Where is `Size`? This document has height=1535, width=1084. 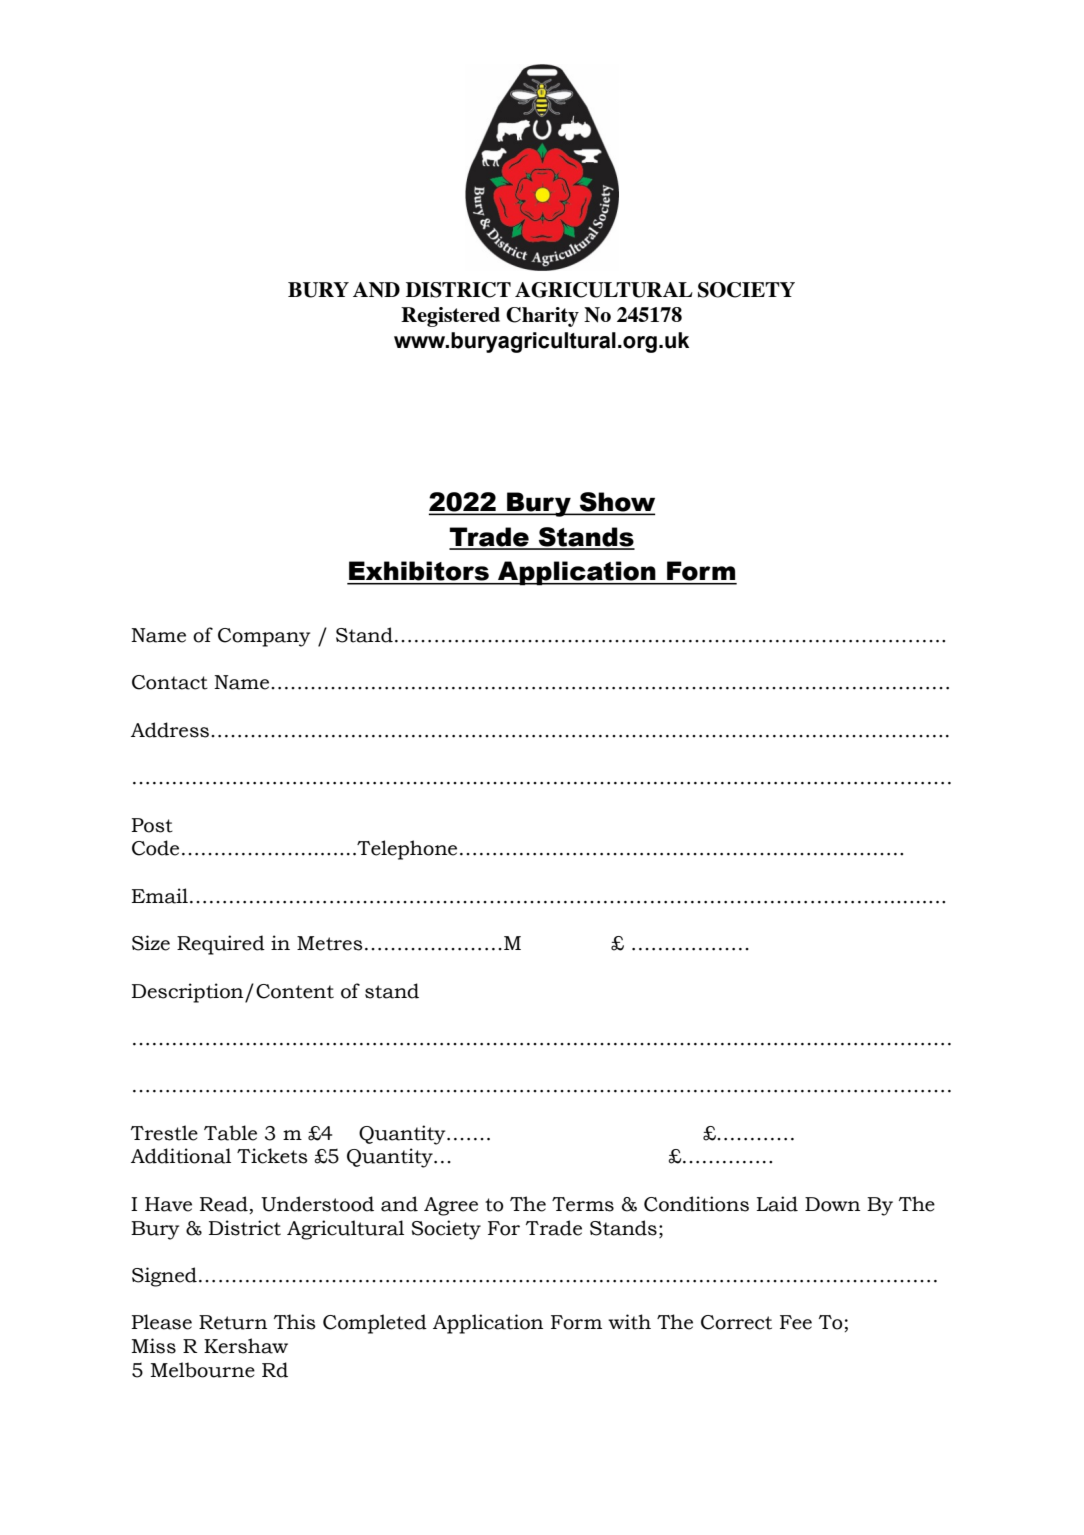
Size is located at coordinates (151, 943).
